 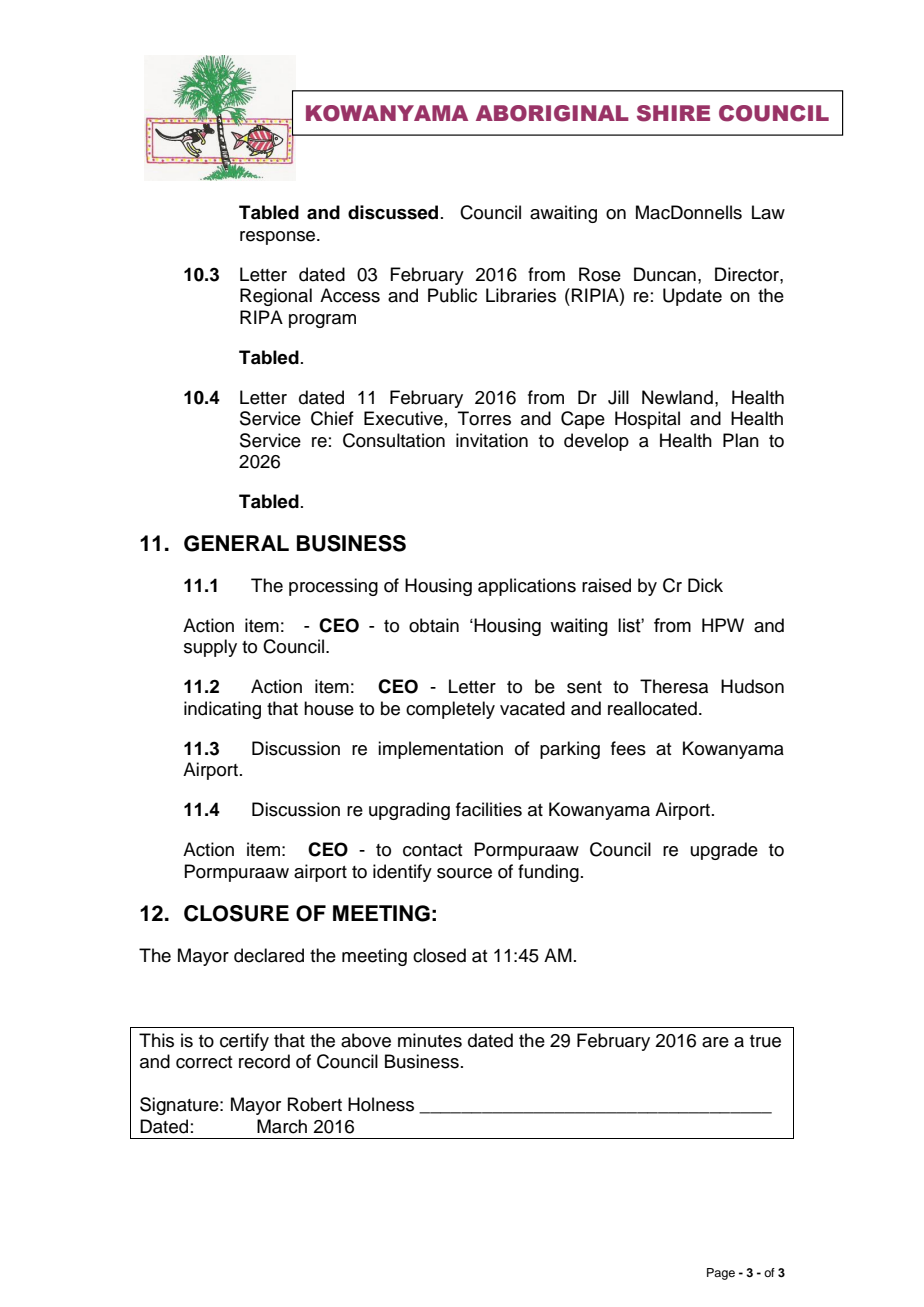 I want to click on invitation, so click(x=492, y=440).
